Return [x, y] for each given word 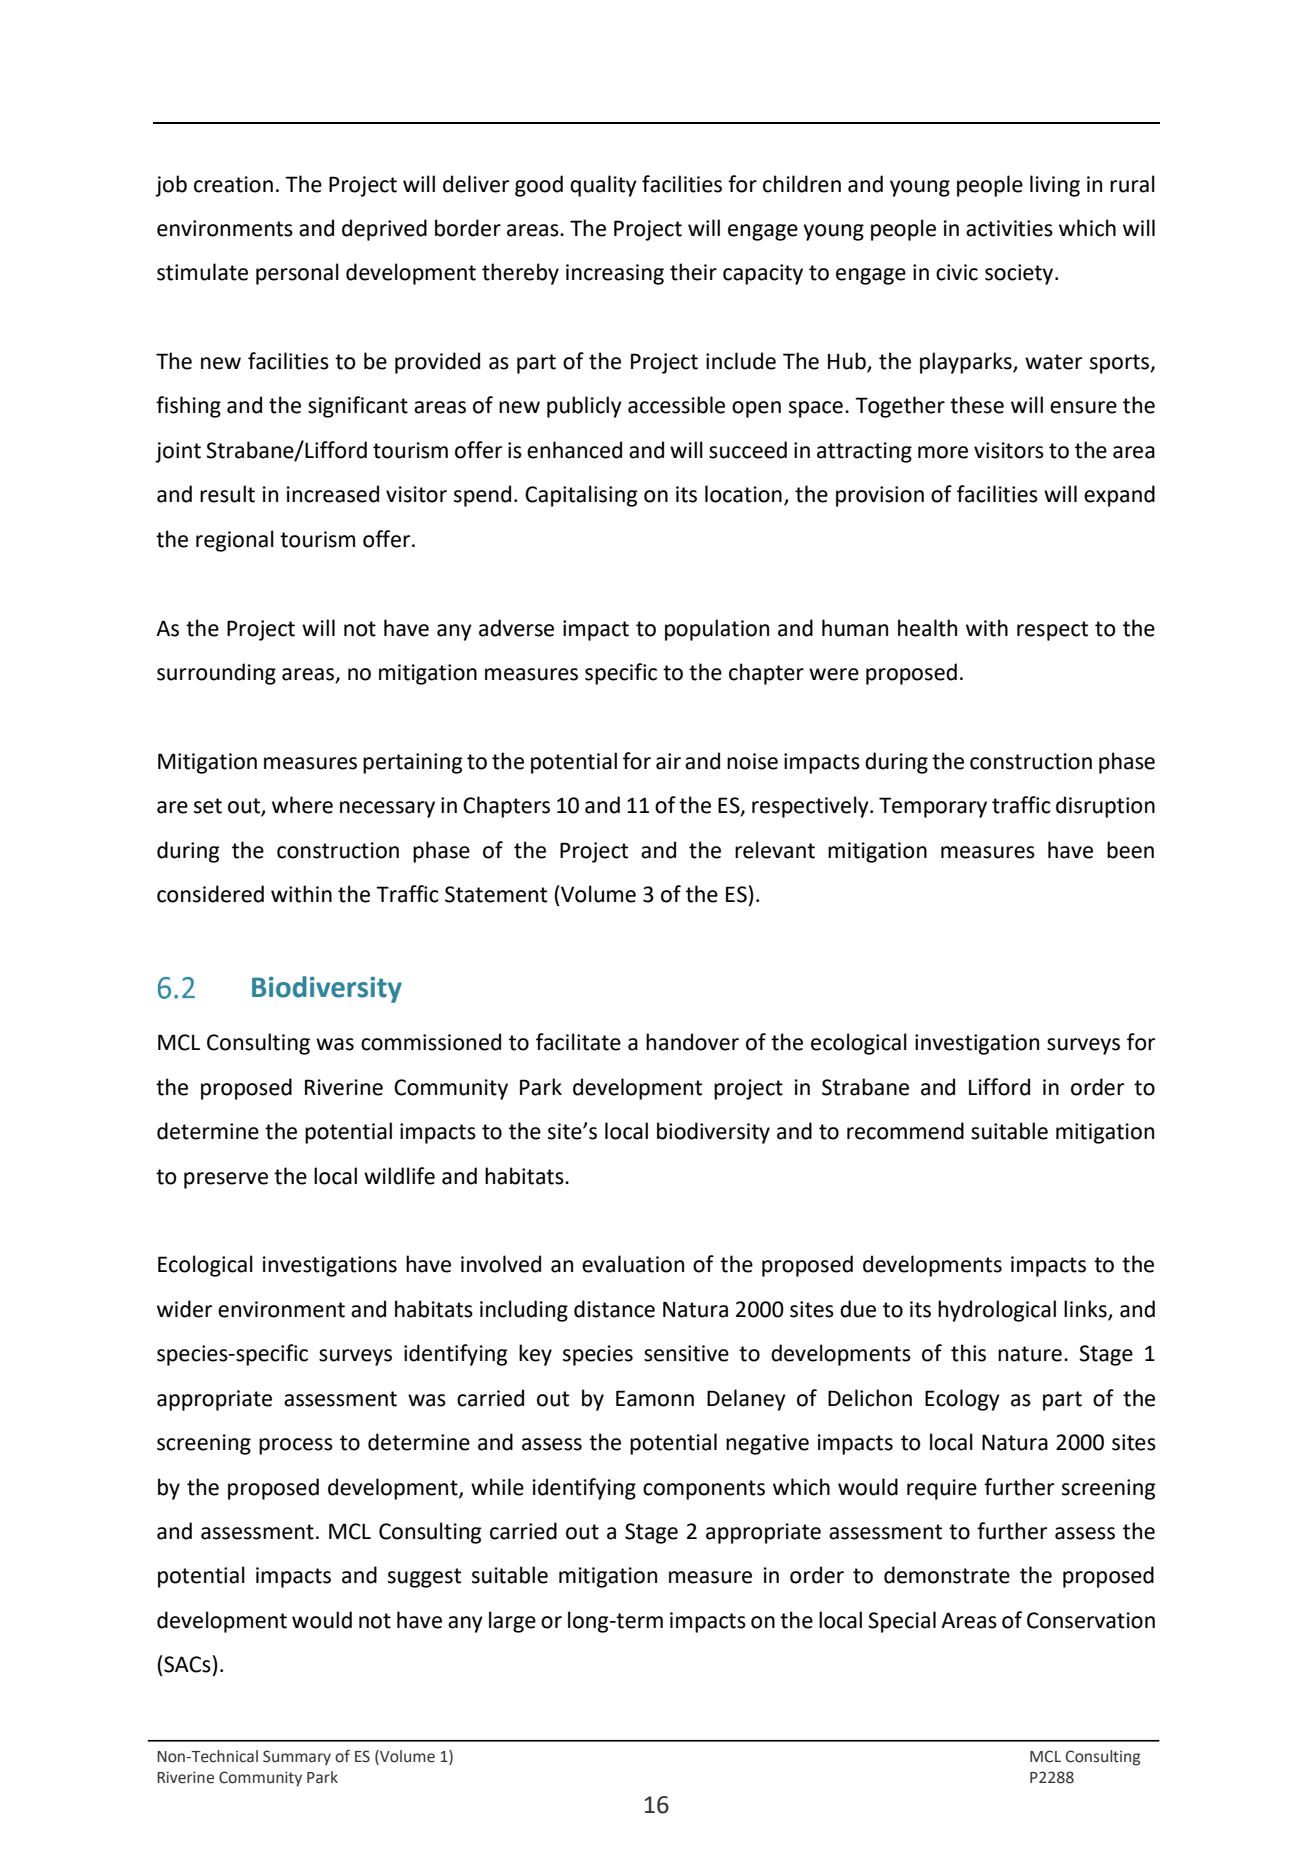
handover [692, 1042]
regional [235, 541]
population [717, 630]
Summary [297, 1757]
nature [1030, 1354]
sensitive [686, 1353]
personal [297, 274]
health [927, 628]
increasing [615, 274]
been [1130, 850]
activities [1009, 228]
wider [184, 1309]
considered [210, 894]
